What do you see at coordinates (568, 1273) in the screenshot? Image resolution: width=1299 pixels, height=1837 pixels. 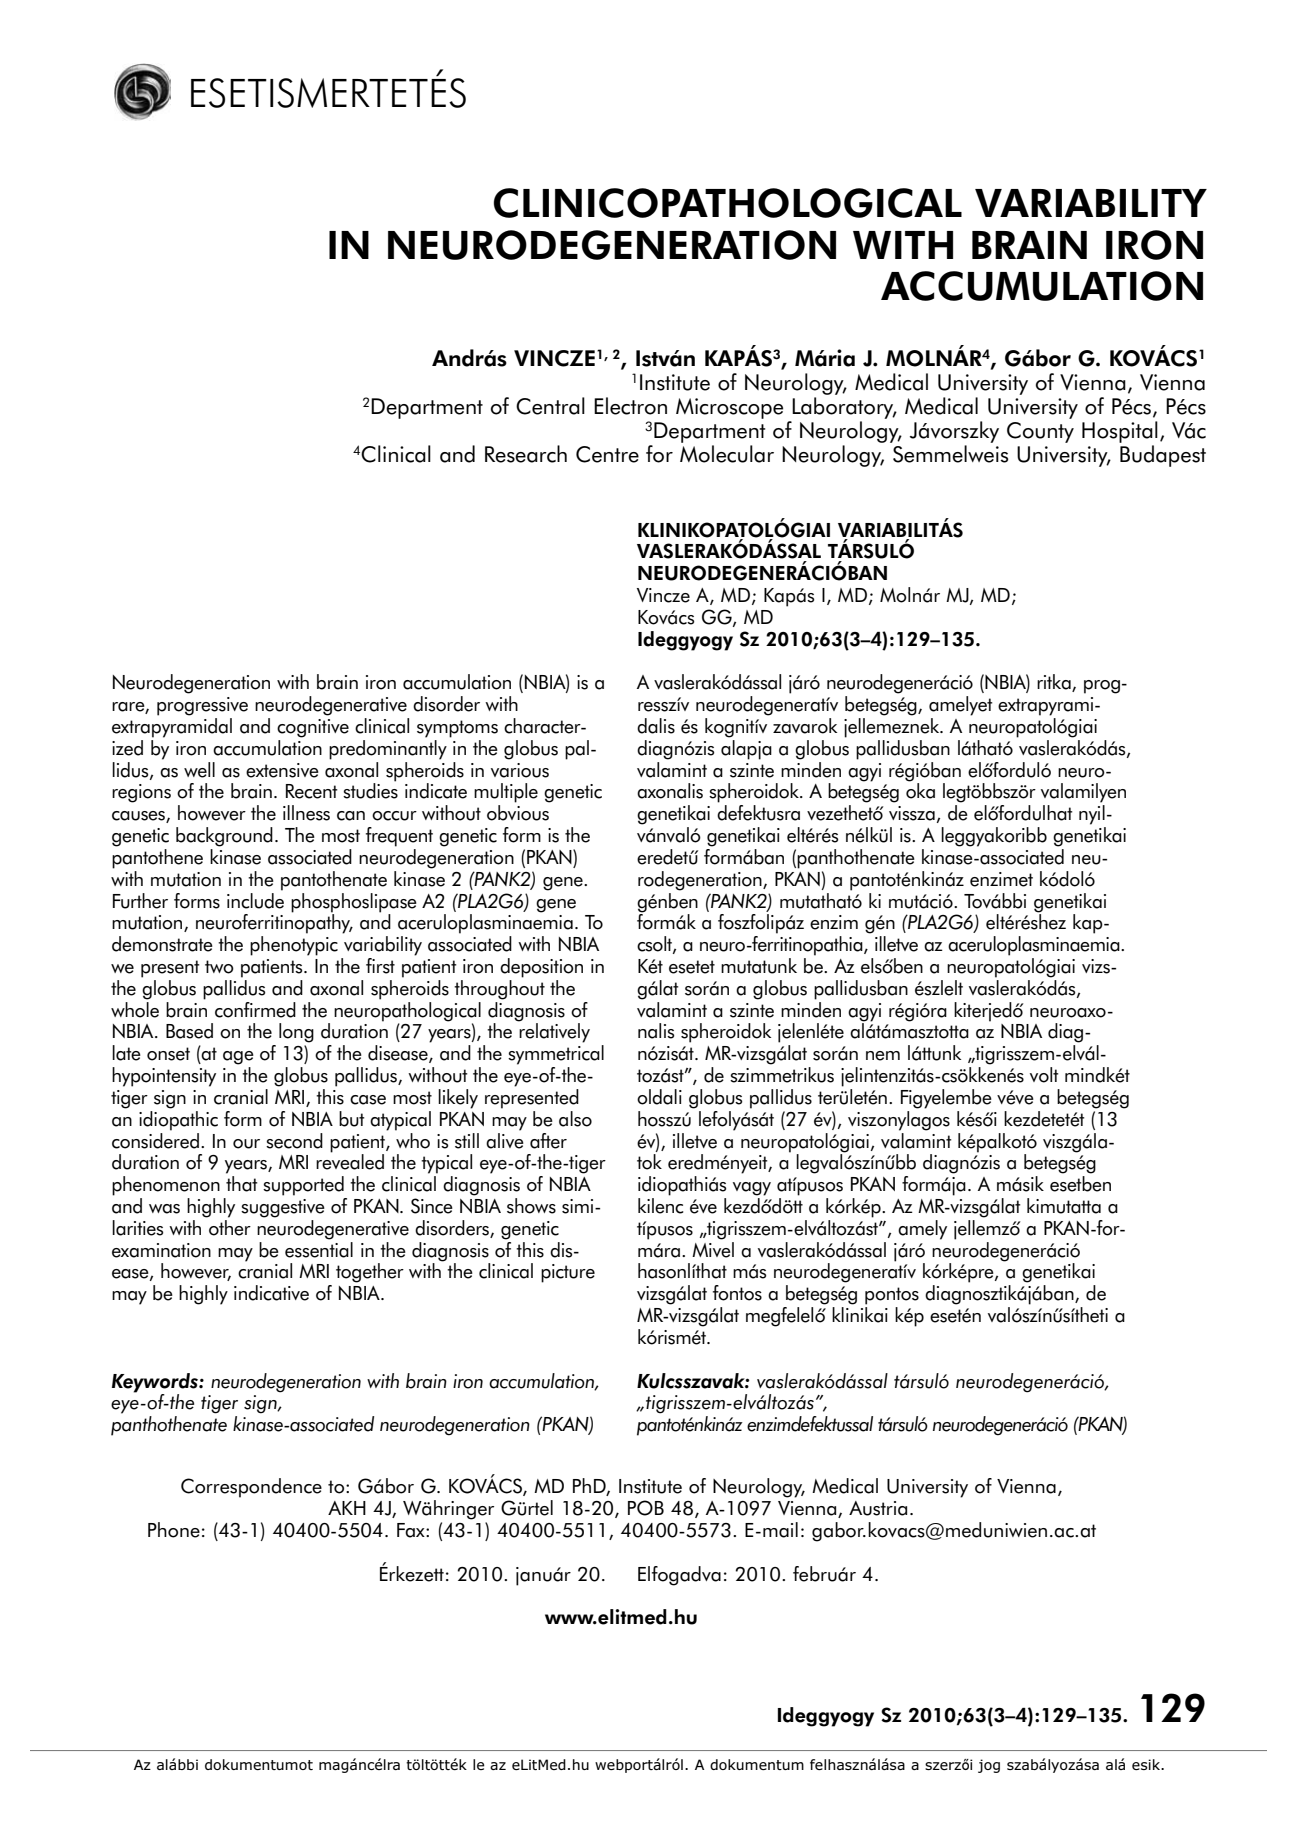 I see `picture` at bounding box center [568, 1273].
